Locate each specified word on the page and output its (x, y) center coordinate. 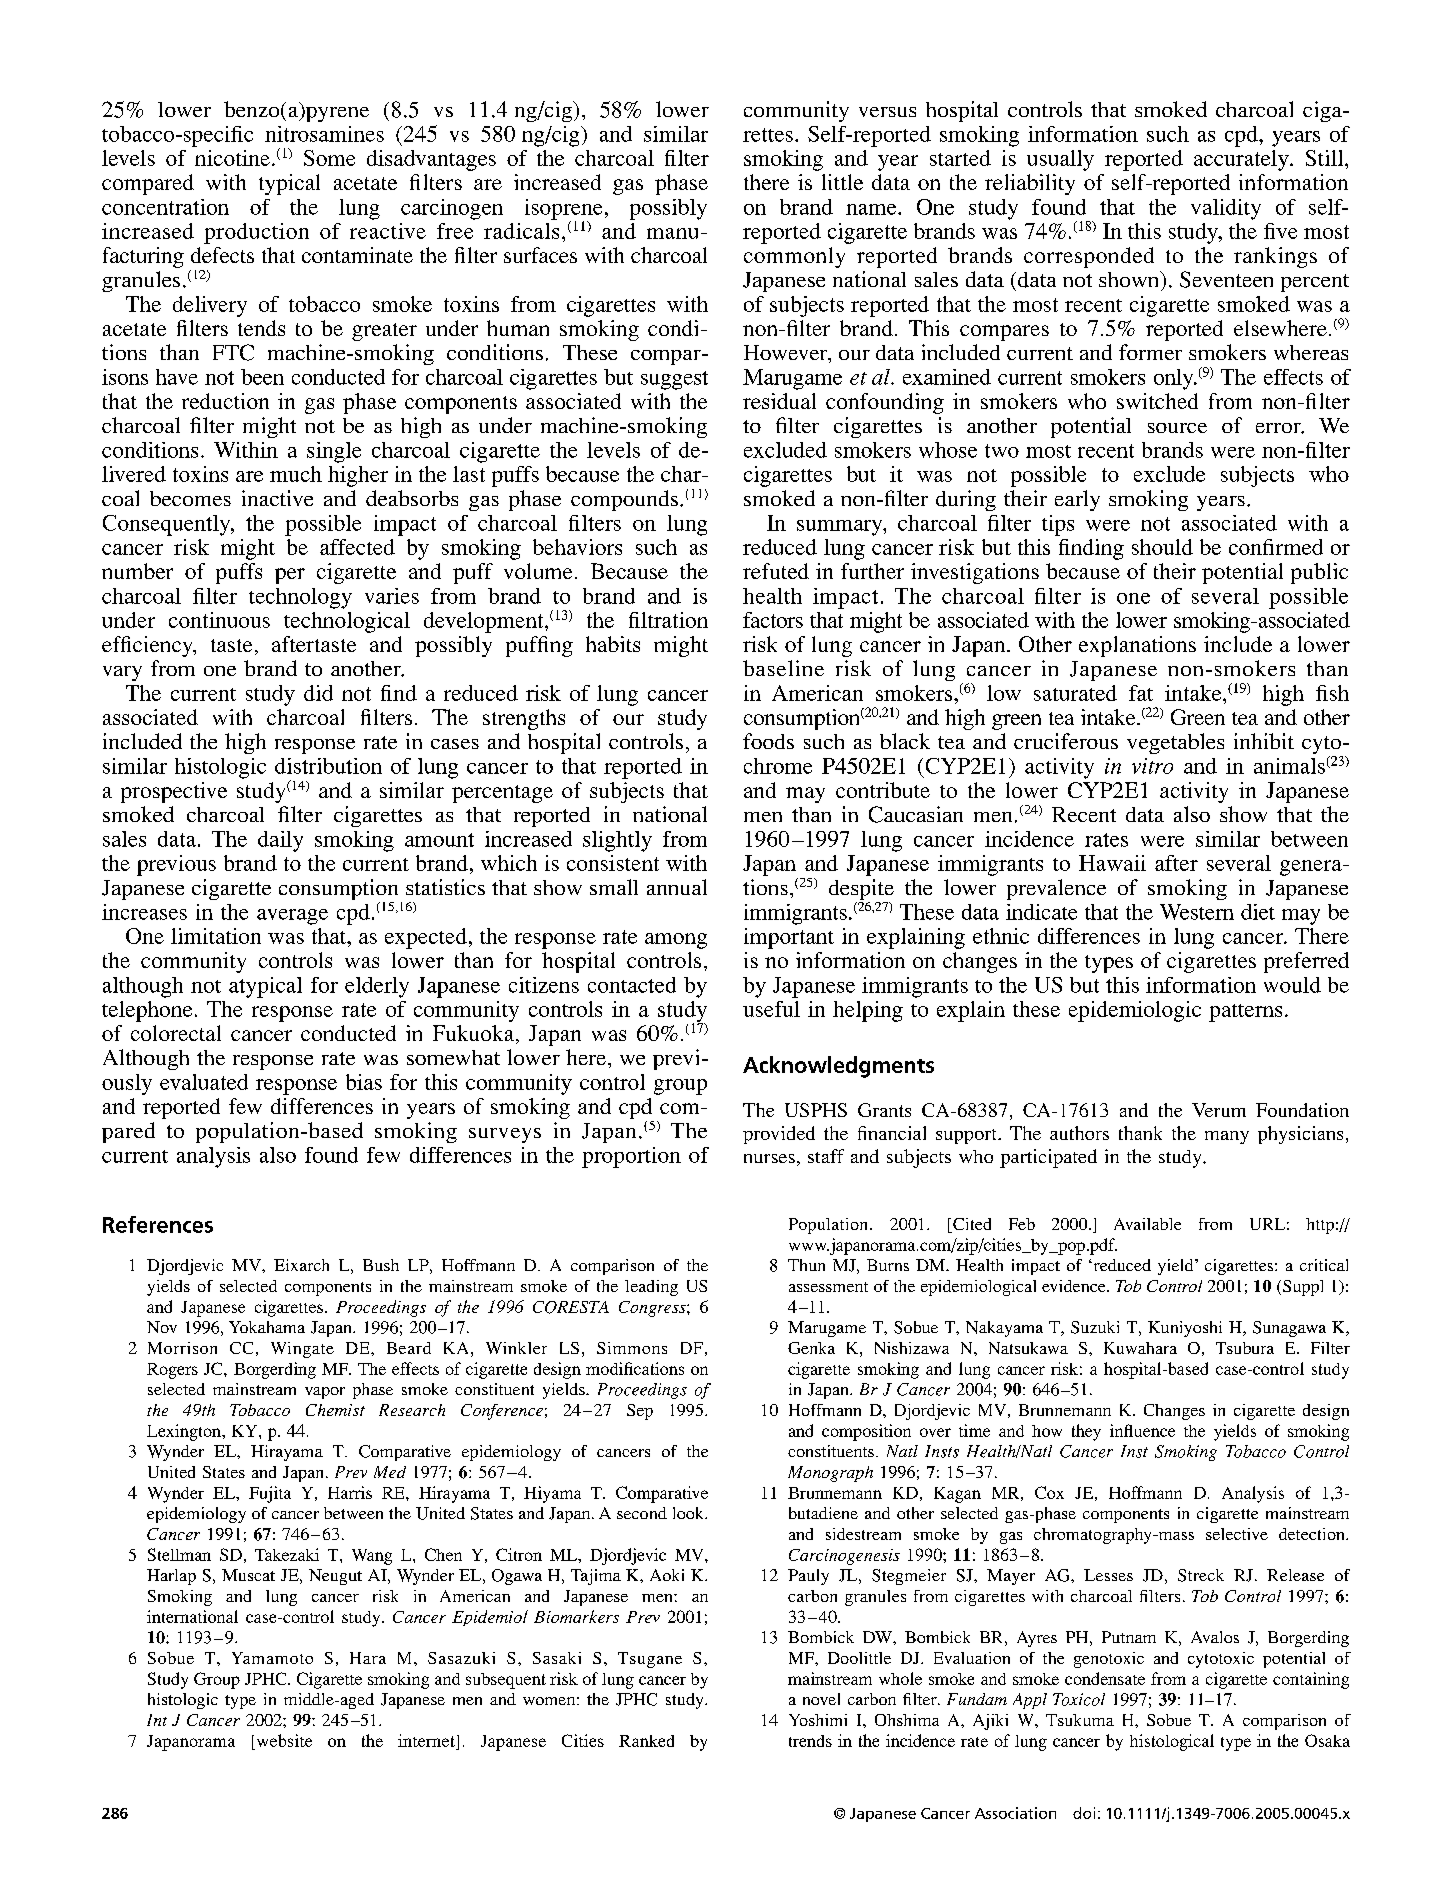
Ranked (646, 1741)
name (872, 209)
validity (1226, 209)
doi (1084, 1813)
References (158, 1224)
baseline (783, 668)
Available (1147, 1224)
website (284, 1740)
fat (1141, 693)
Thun (806, 1265)
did (318, 693)
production (256, 233)
